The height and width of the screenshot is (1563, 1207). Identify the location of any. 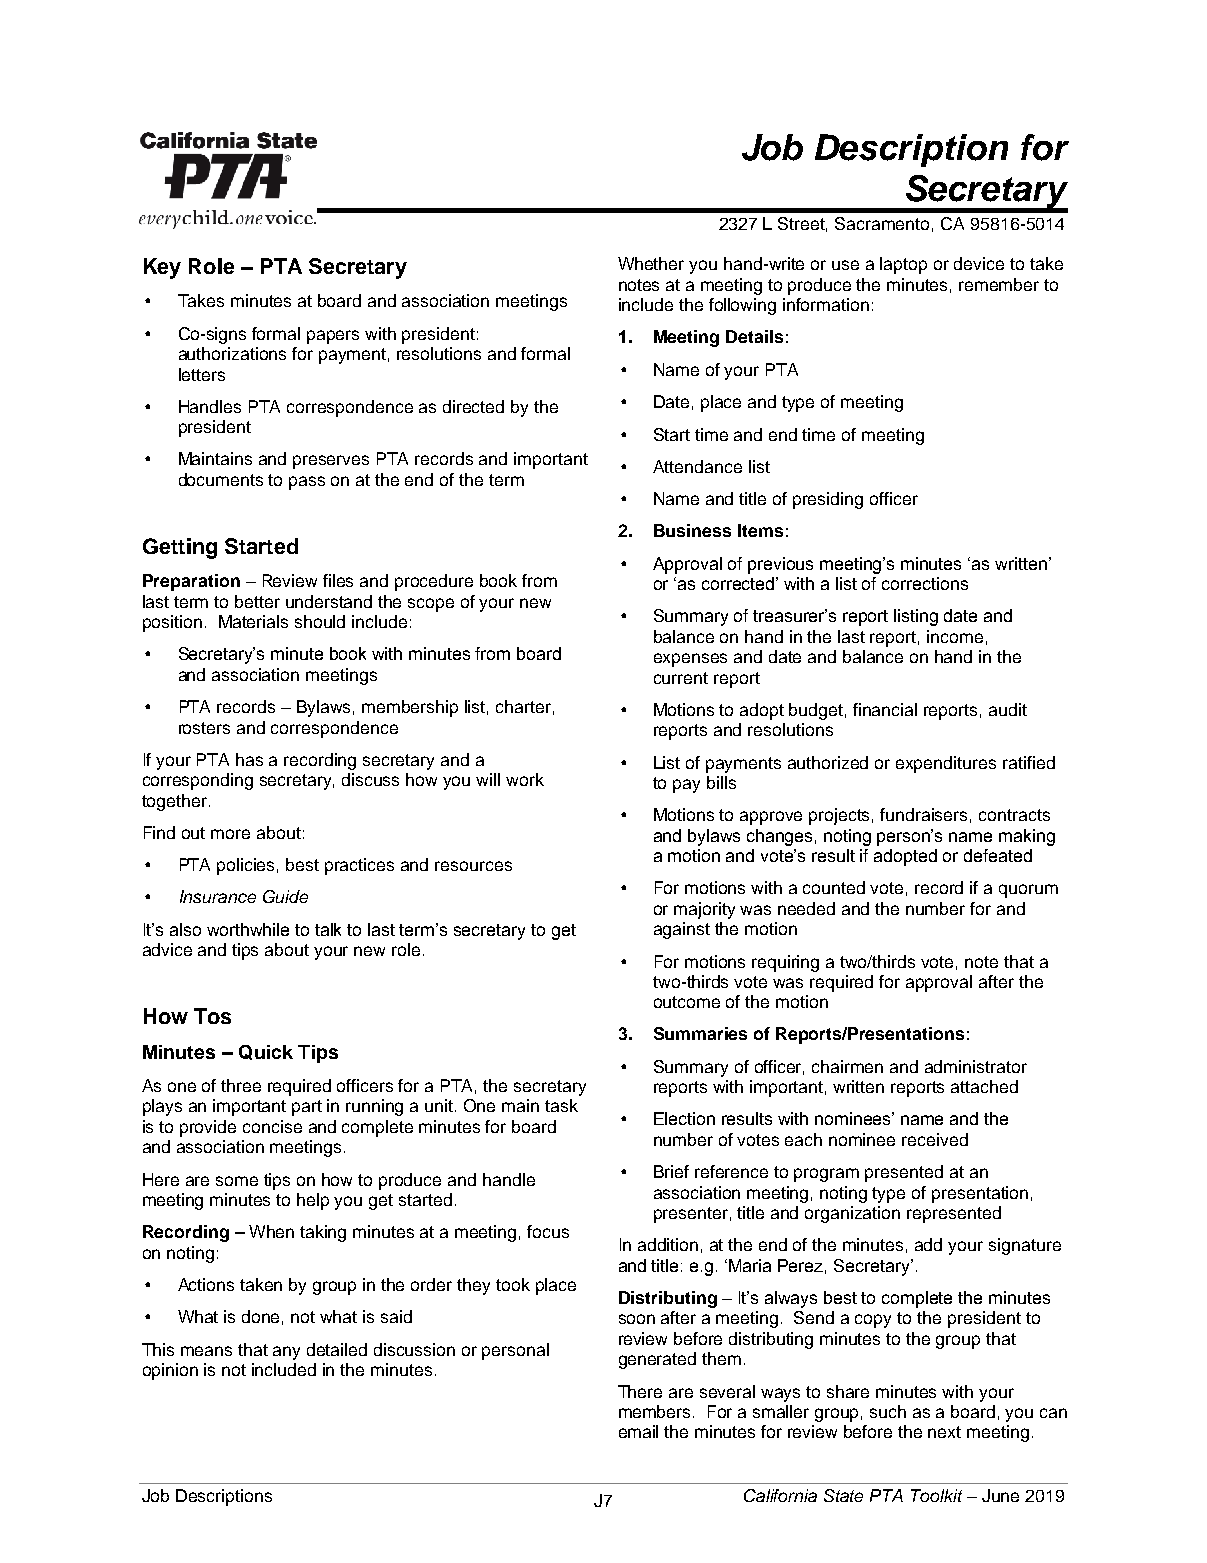
(286, 1353).
